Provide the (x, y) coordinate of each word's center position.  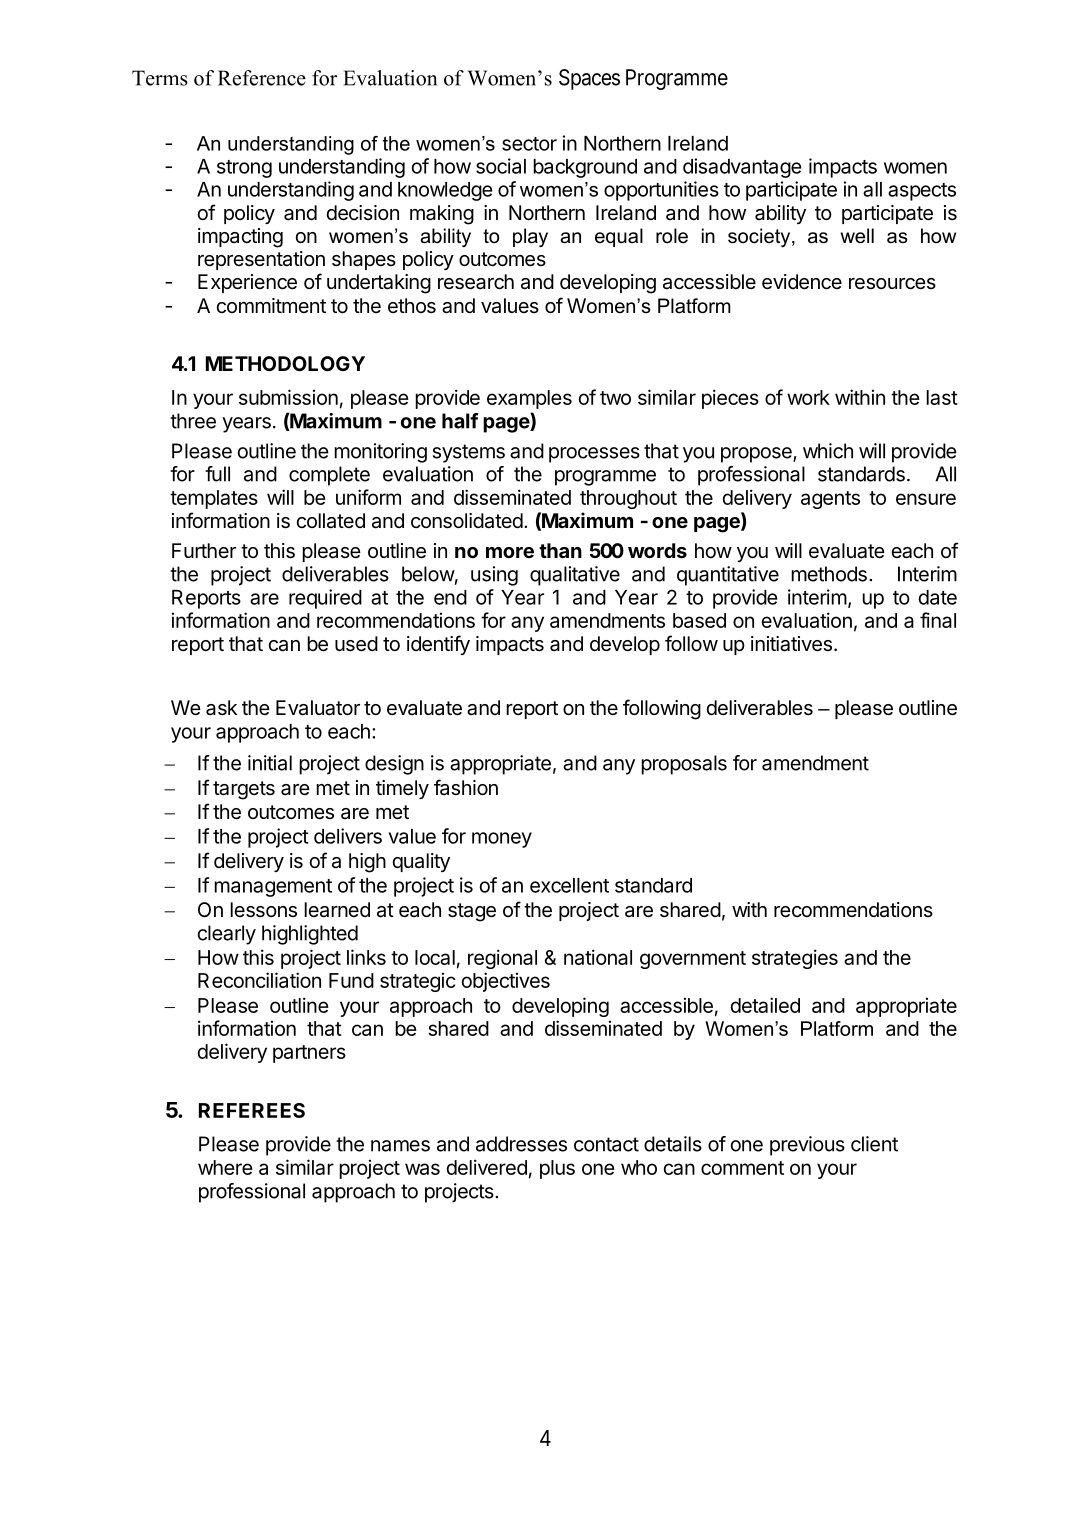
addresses (521, 1144)
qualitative (575, 576)
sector (529, 144)
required (325, 599)
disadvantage (742, 168)
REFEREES (252, 1110)
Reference (262, 78)
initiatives (791, 644)
